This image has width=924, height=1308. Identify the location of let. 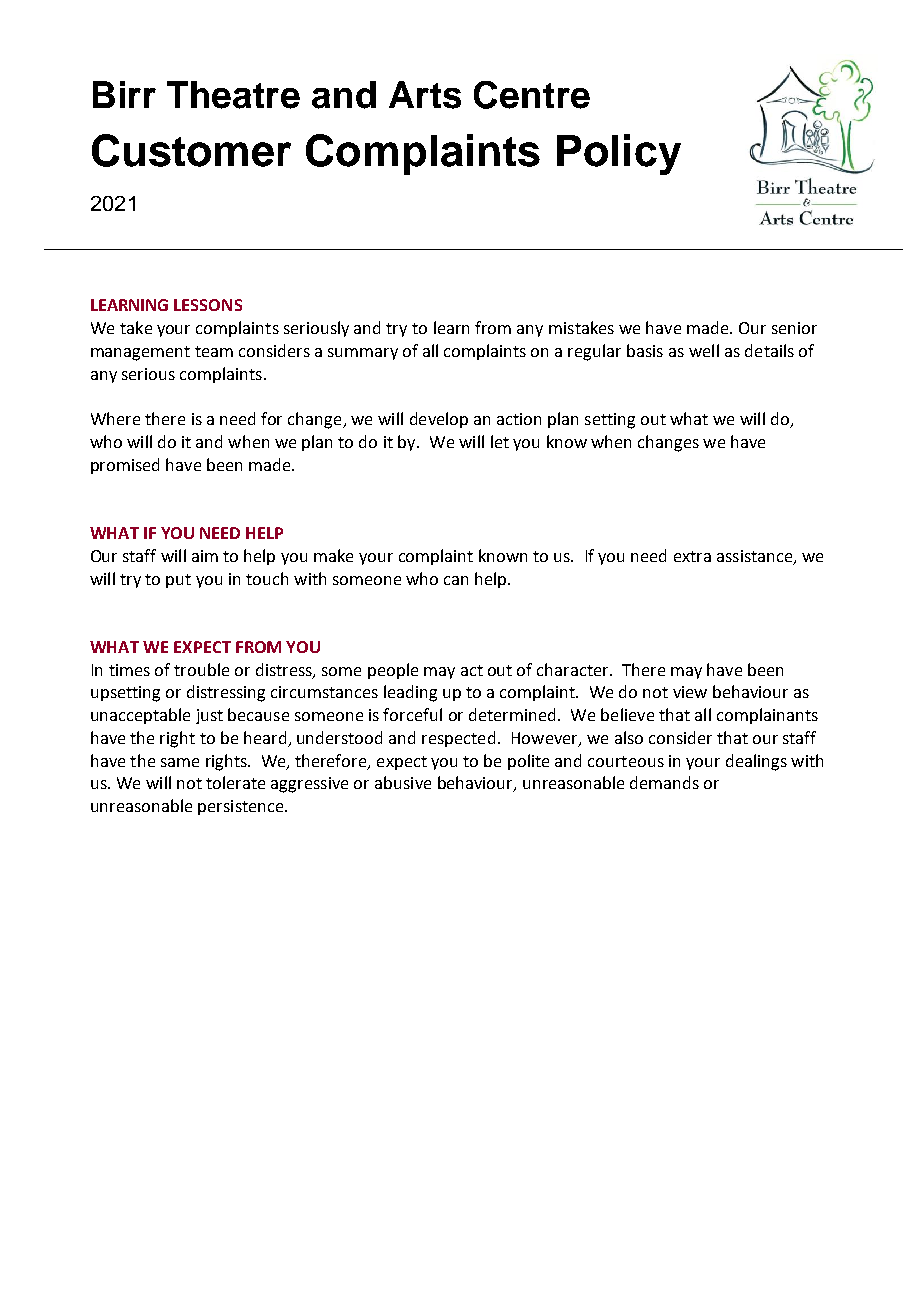
(500, 441).
